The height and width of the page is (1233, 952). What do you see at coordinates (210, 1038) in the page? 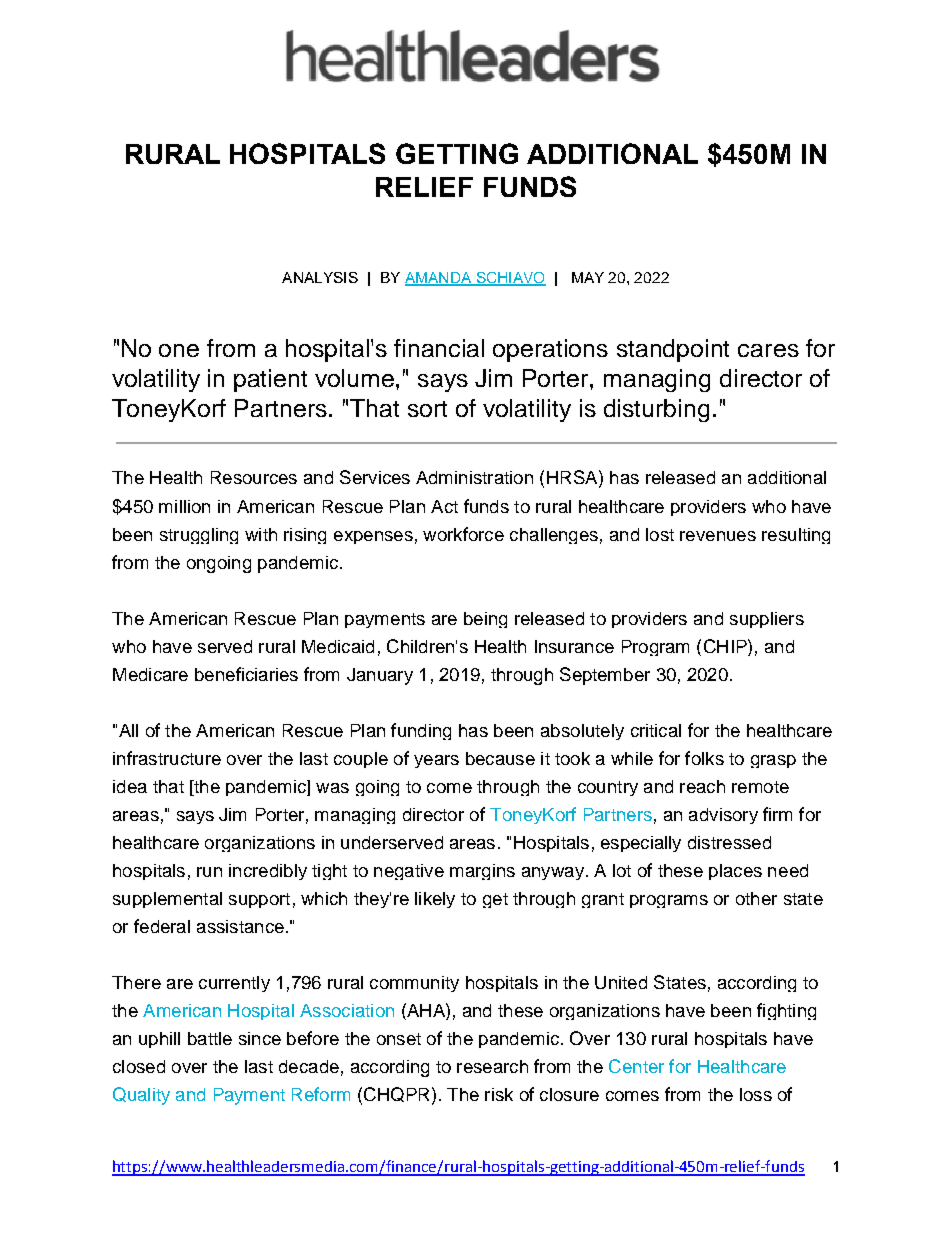
I see `battle` at bounding box center [210, 1038].
